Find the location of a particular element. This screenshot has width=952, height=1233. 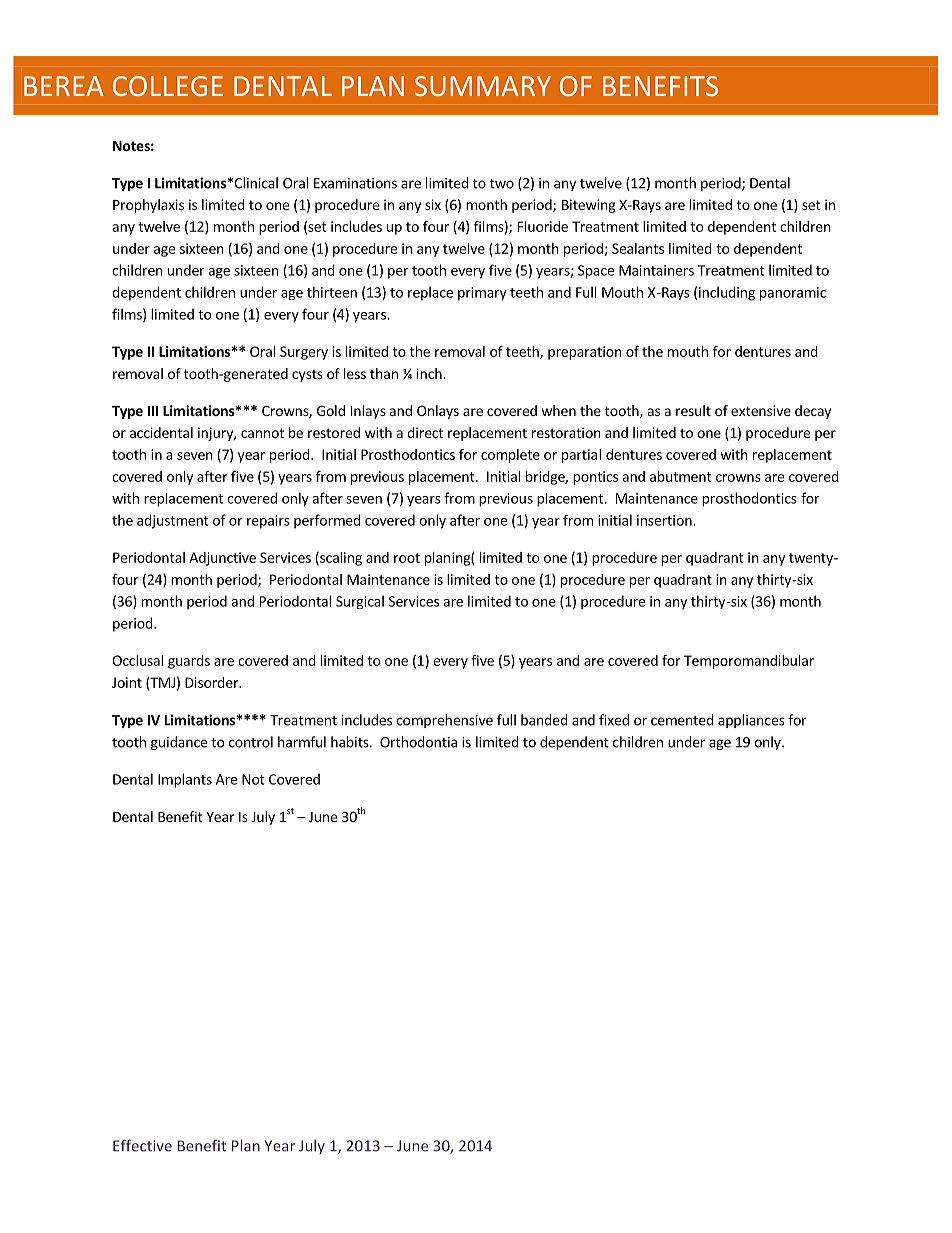

appliances is located at coordinates (751, 721).
